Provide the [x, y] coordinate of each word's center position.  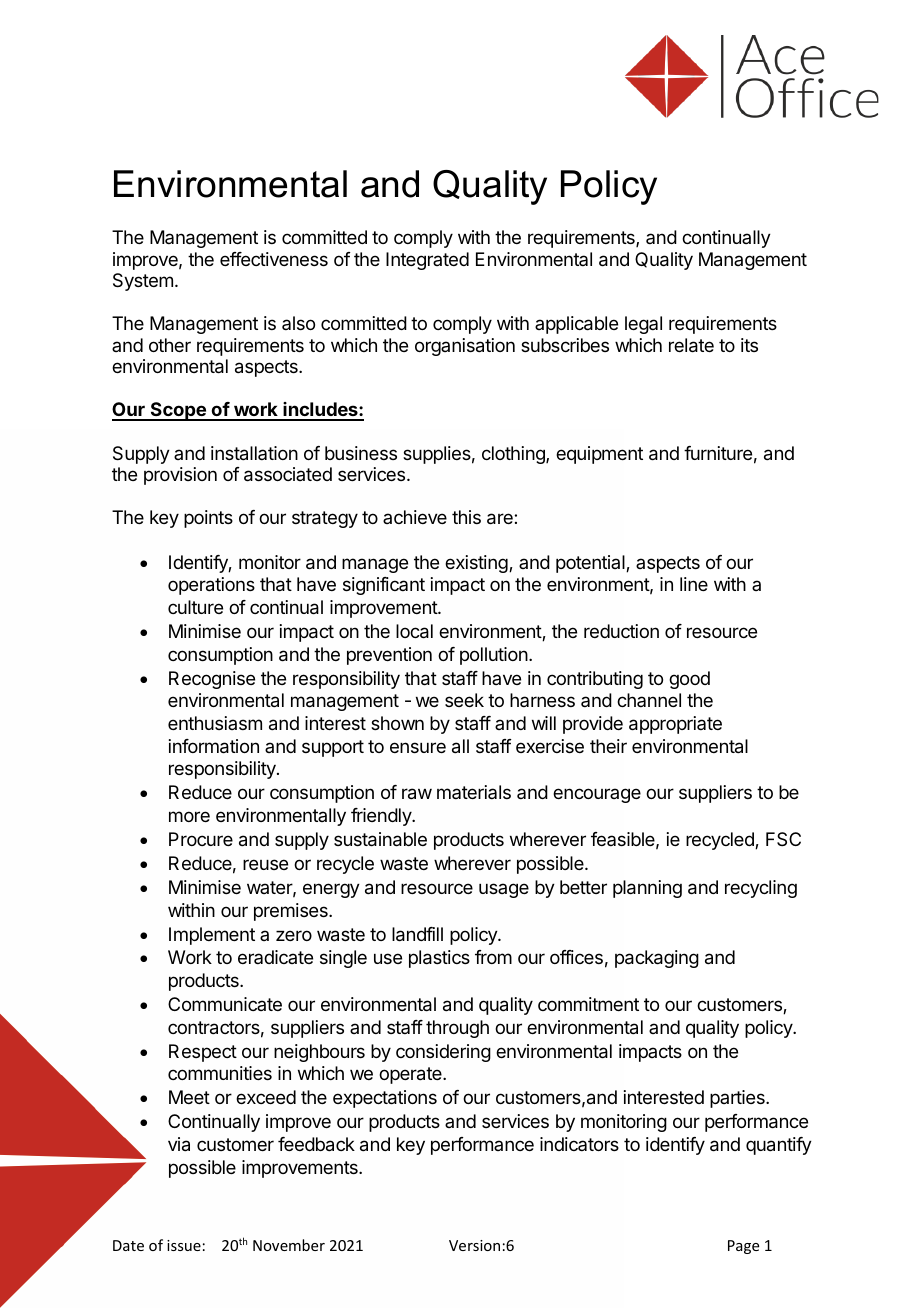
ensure [418, 747]
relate [691, 345]
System [143, 282]
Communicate [225, 1004]
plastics [439, 959]
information [214, 746]
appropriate [675, 725]
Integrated [427, 261]
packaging [657, 959]
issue [184, 1245]
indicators [579, 1144]
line [694, 584]
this [466, 517]
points [208, 519]
